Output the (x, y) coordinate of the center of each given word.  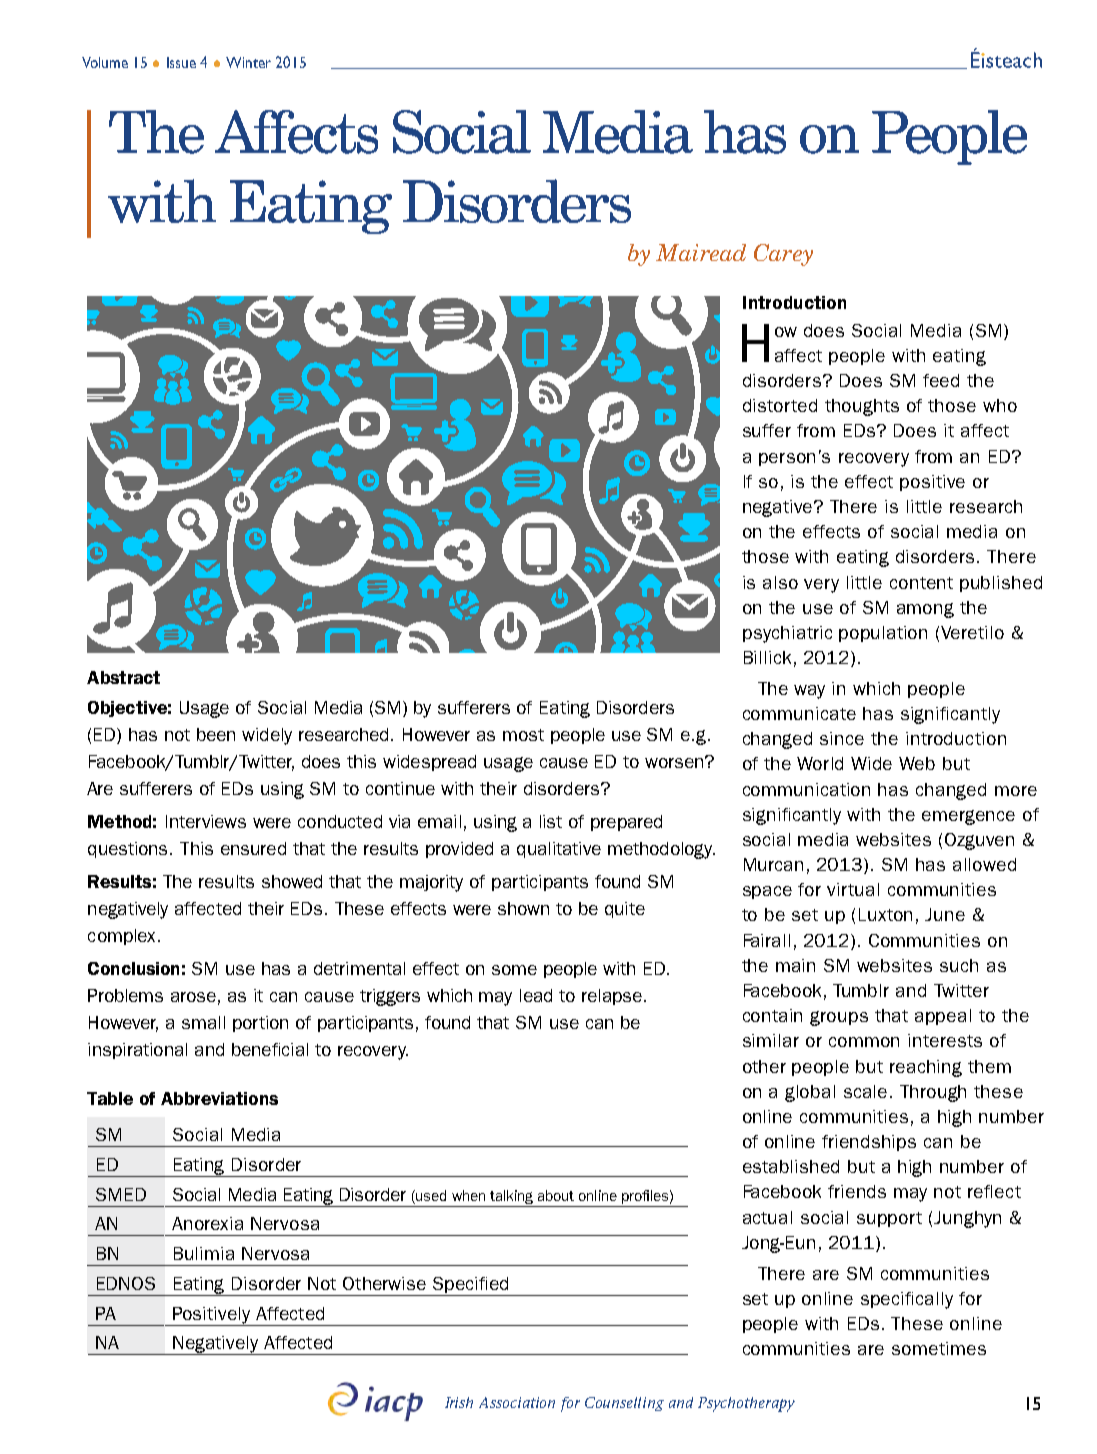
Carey (783, 255)
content (921, 583)
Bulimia (204, 1253)
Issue (181, 62)
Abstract (123, 677)
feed (941, 380)
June (945, 914)
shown (523, 908)
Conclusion (133, 968)
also (780, 582)
